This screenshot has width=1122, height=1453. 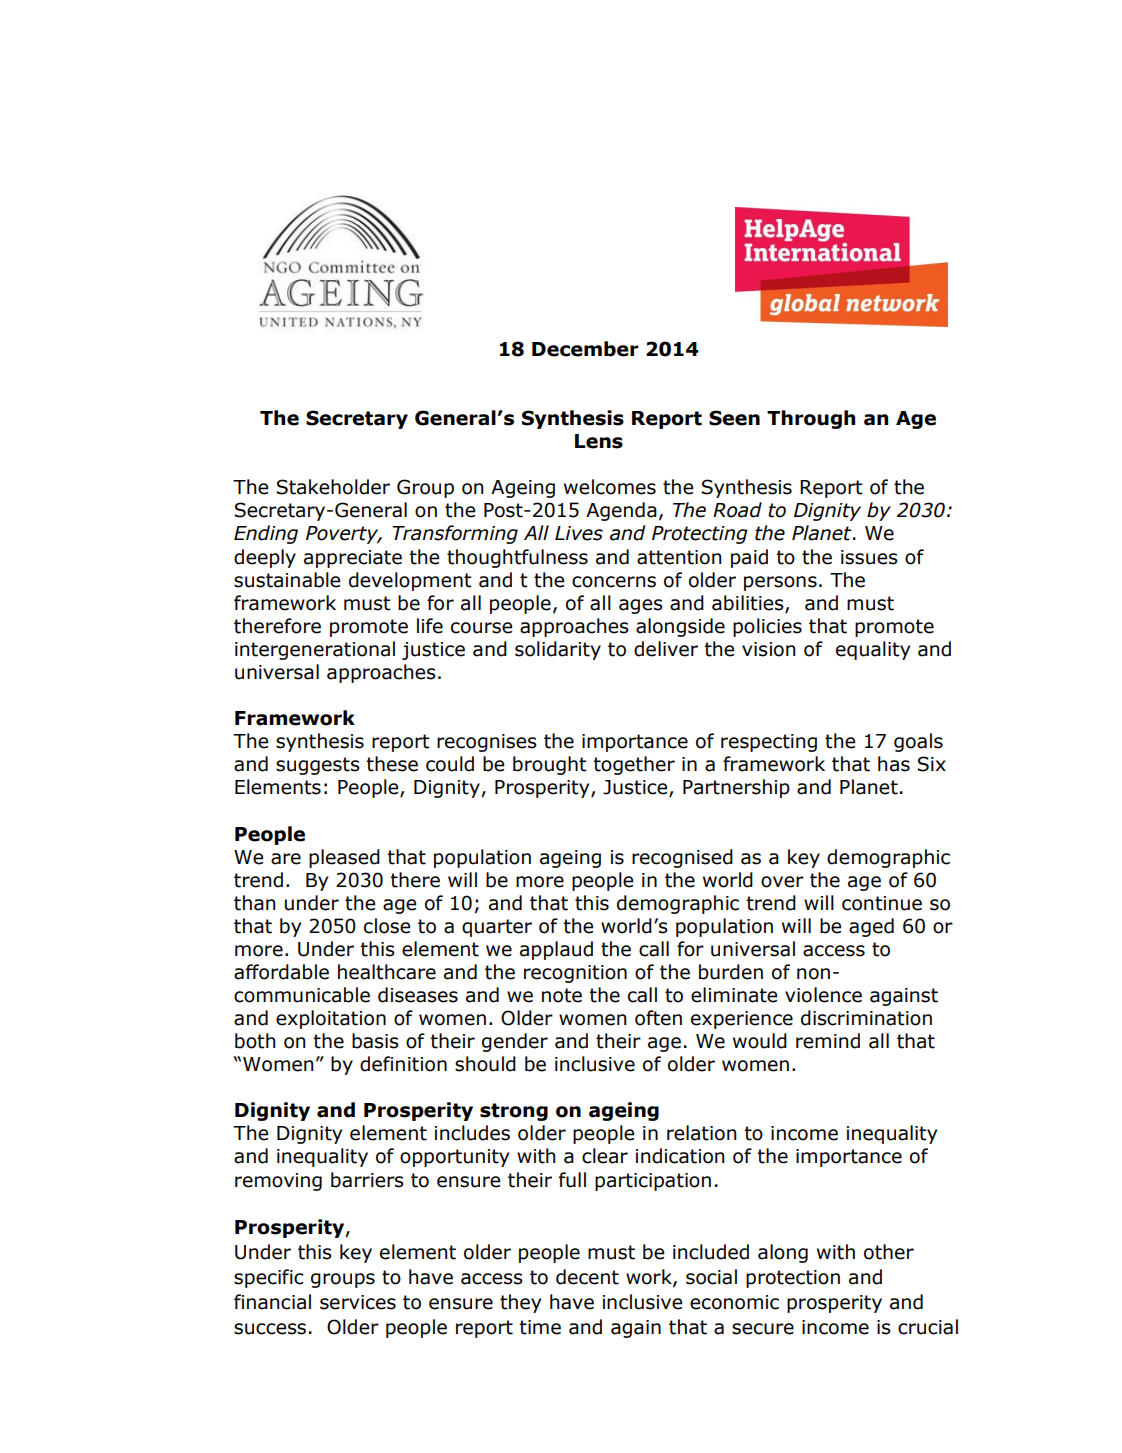 I want to click on Ending, so click(x=266, y=534).
